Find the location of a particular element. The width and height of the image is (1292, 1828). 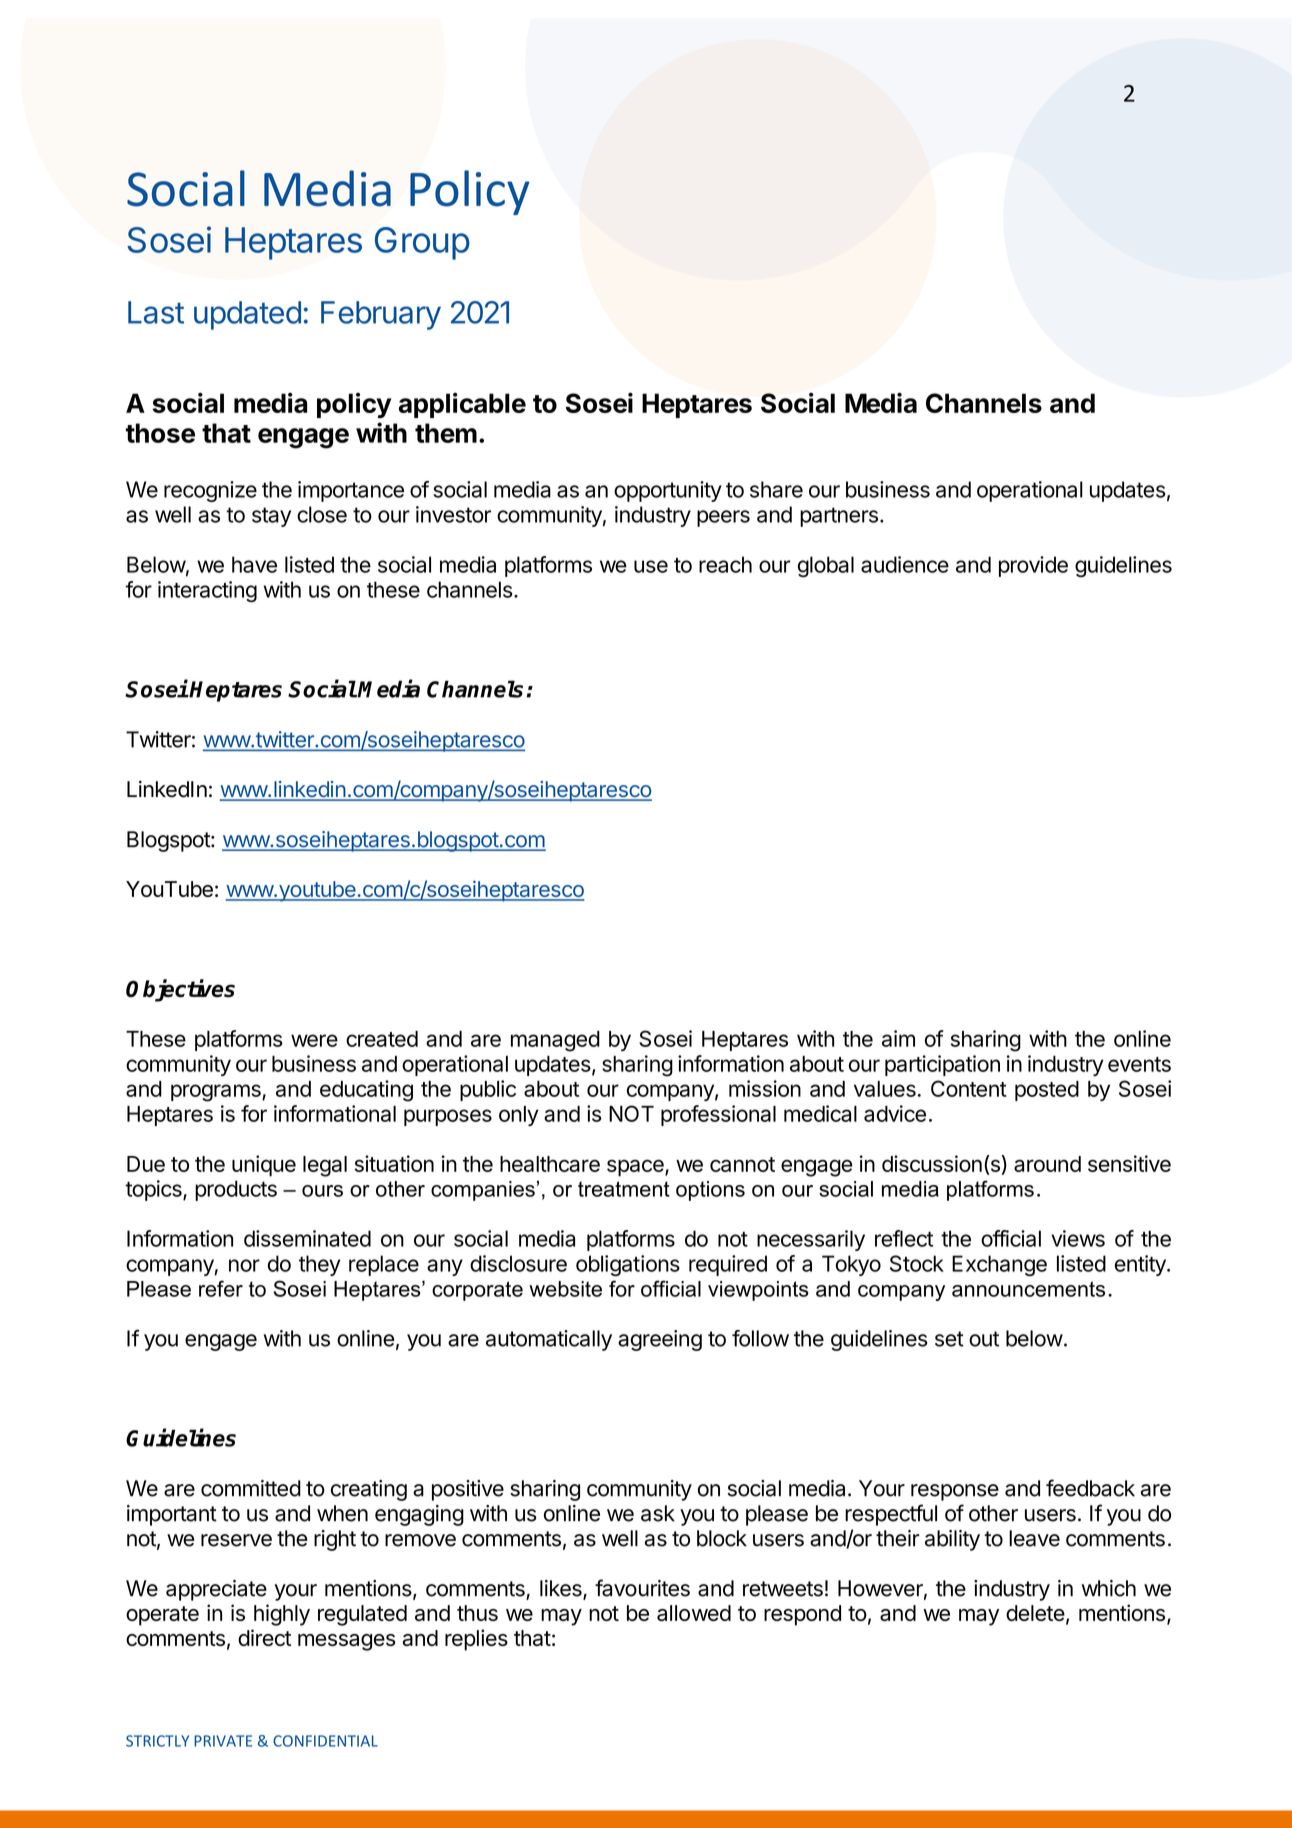

updated is located at coordinates (247, 315).
